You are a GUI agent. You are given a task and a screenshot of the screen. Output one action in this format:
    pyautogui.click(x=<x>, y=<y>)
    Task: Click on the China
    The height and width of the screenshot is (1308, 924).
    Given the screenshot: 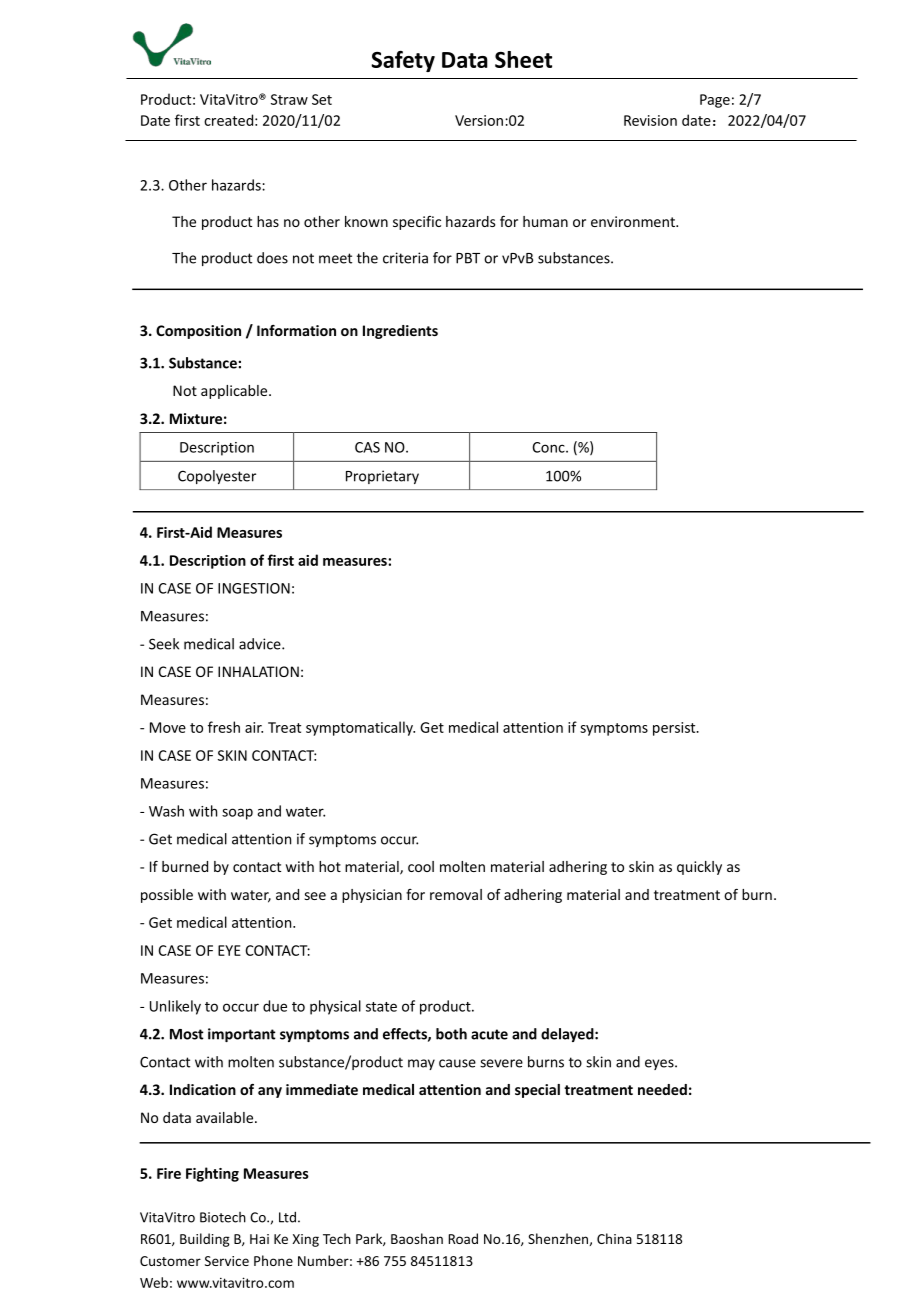 What is the action you would take?
    pyautogui.click(x=614, y=1238)
